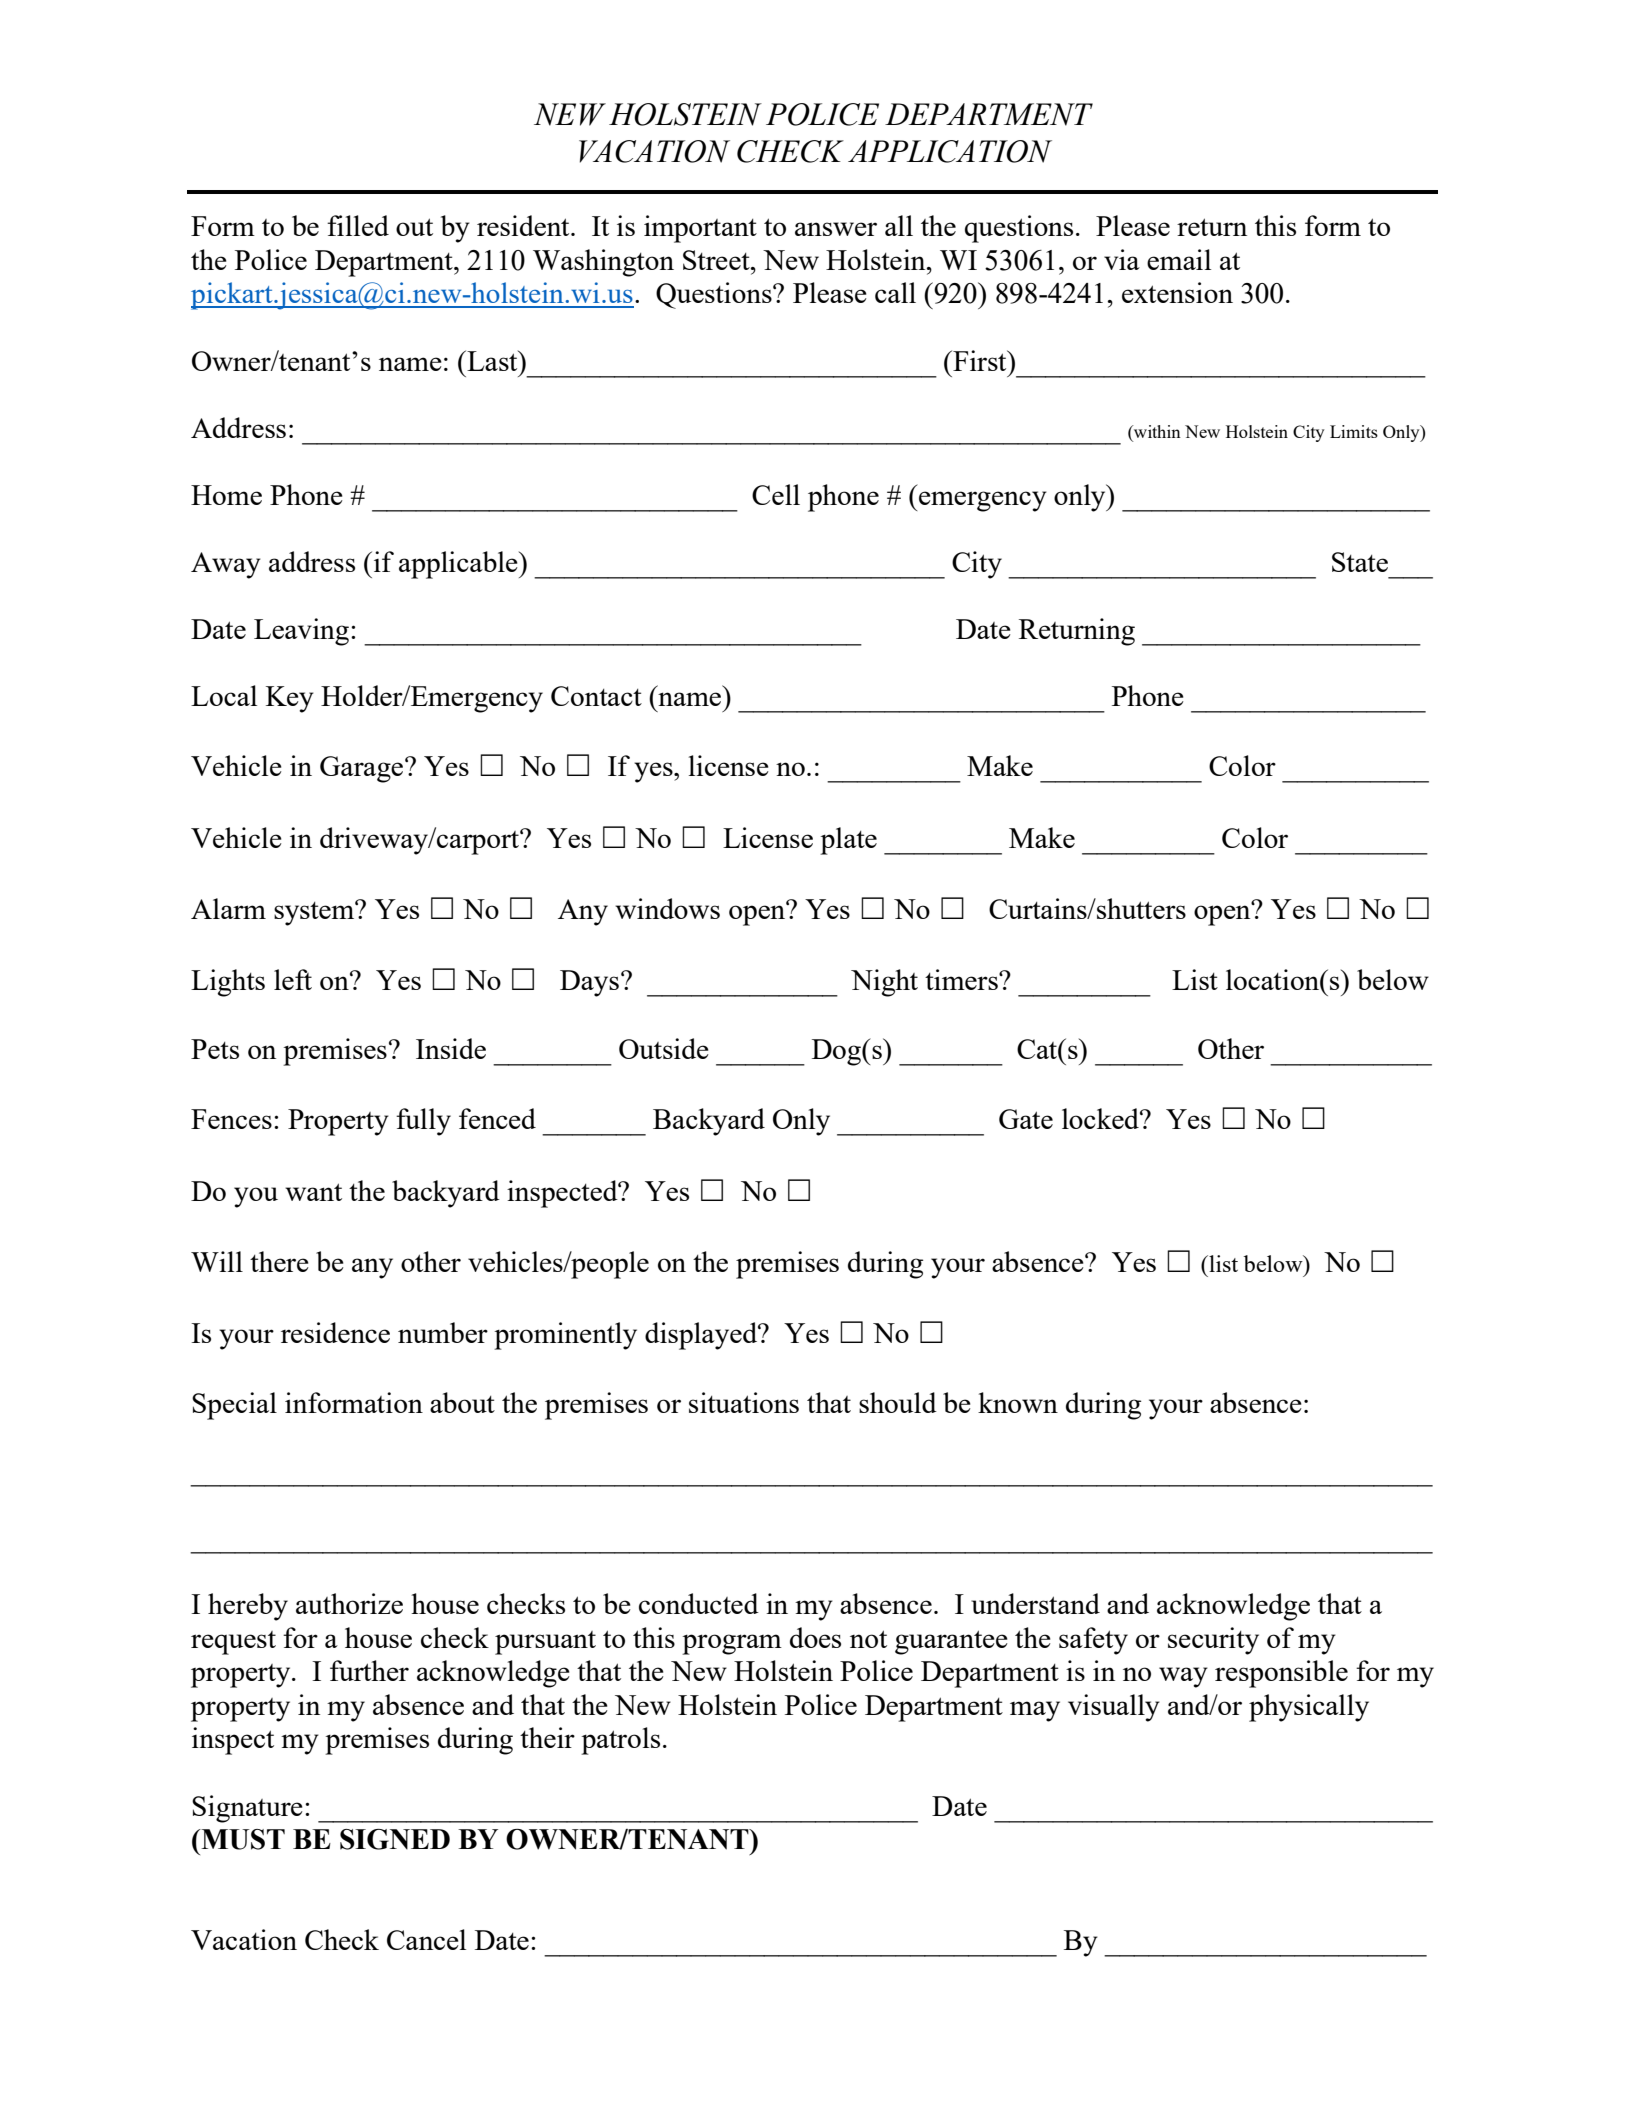  What do you see at coordinates (664, 1048) in the screenshot?
I see `Outside` at bounding box center [664, 1048].
